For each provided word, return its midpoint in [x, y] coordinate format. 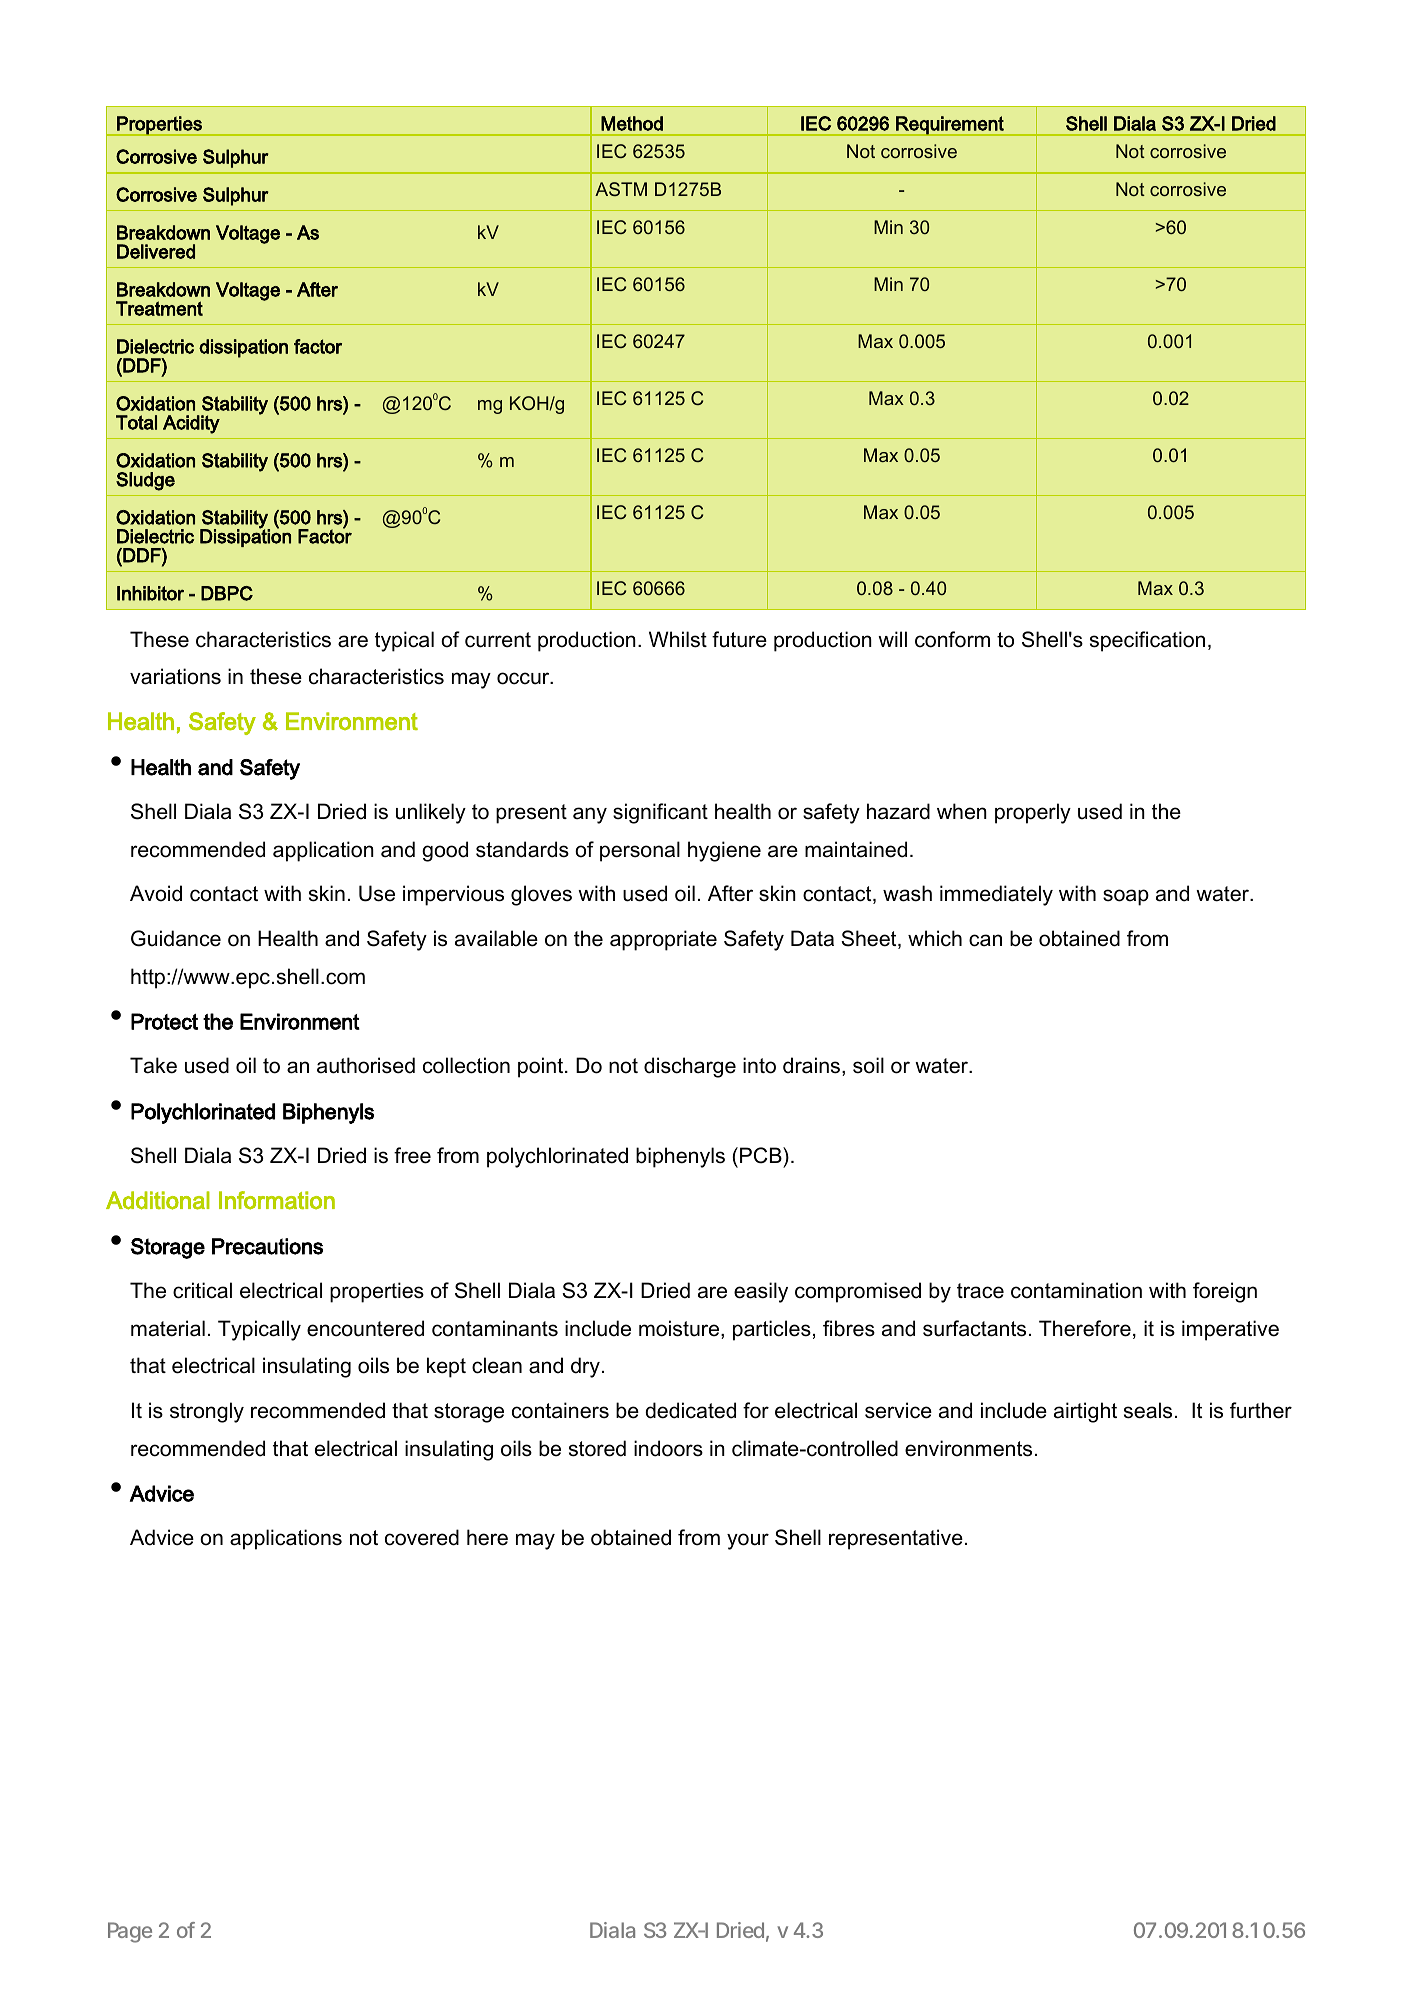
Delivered [156, 251]
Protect [164, 1021]
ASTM [621, 189]
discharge [690, 1067]
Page [130, 1932]
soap [1126, 897]
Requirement [950, 126]
